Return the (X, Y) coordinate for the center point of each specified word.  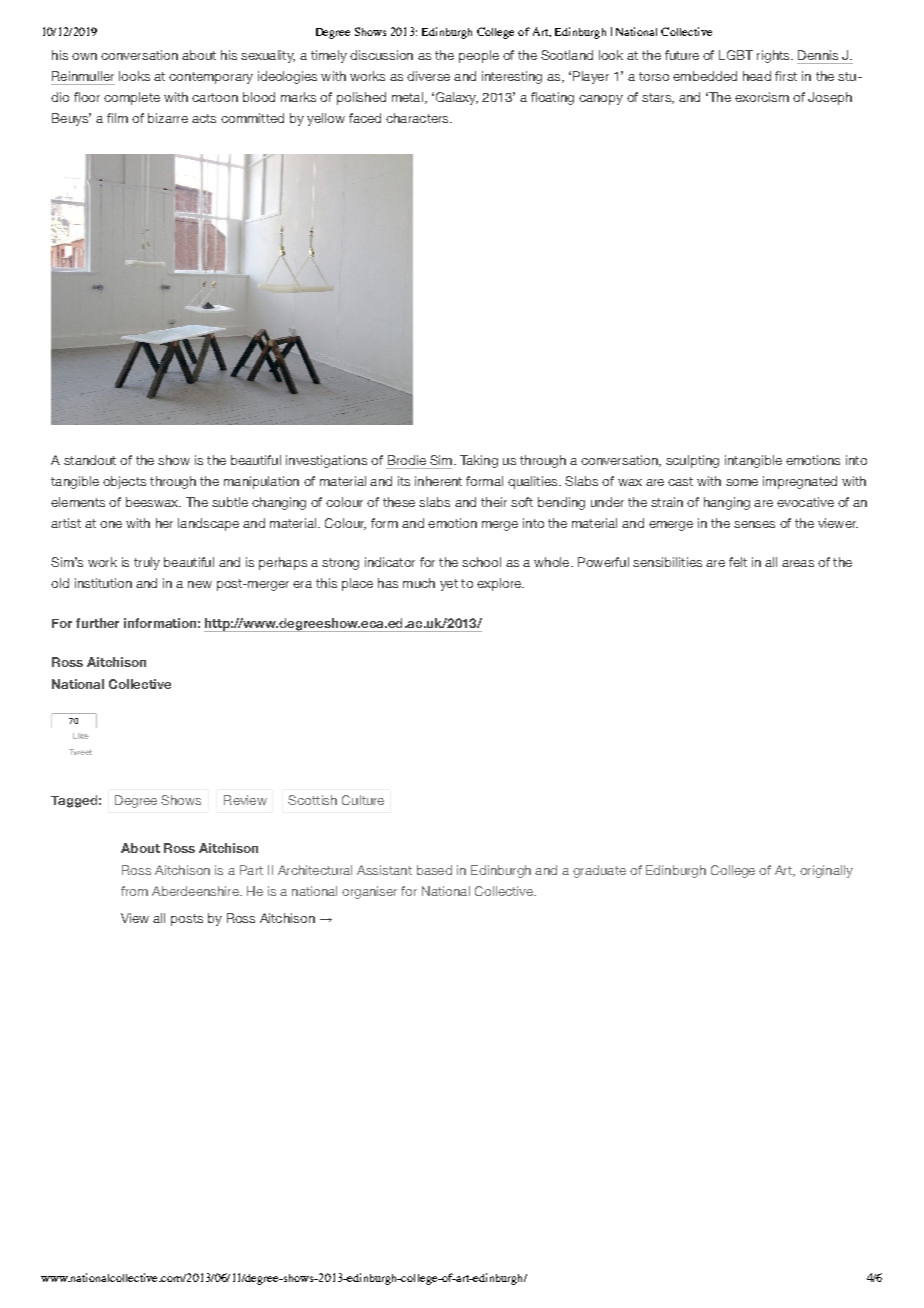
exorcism (762, 97)
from (134, 891)
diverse (428, 76)
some (742, 482)
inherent (438, 481)
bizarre (168, 118)
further (97, 623)
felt (738, 562)
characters (418, 118)
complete (132, 98)
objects (124, 482)
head (757, 76)
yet (449, 585)
